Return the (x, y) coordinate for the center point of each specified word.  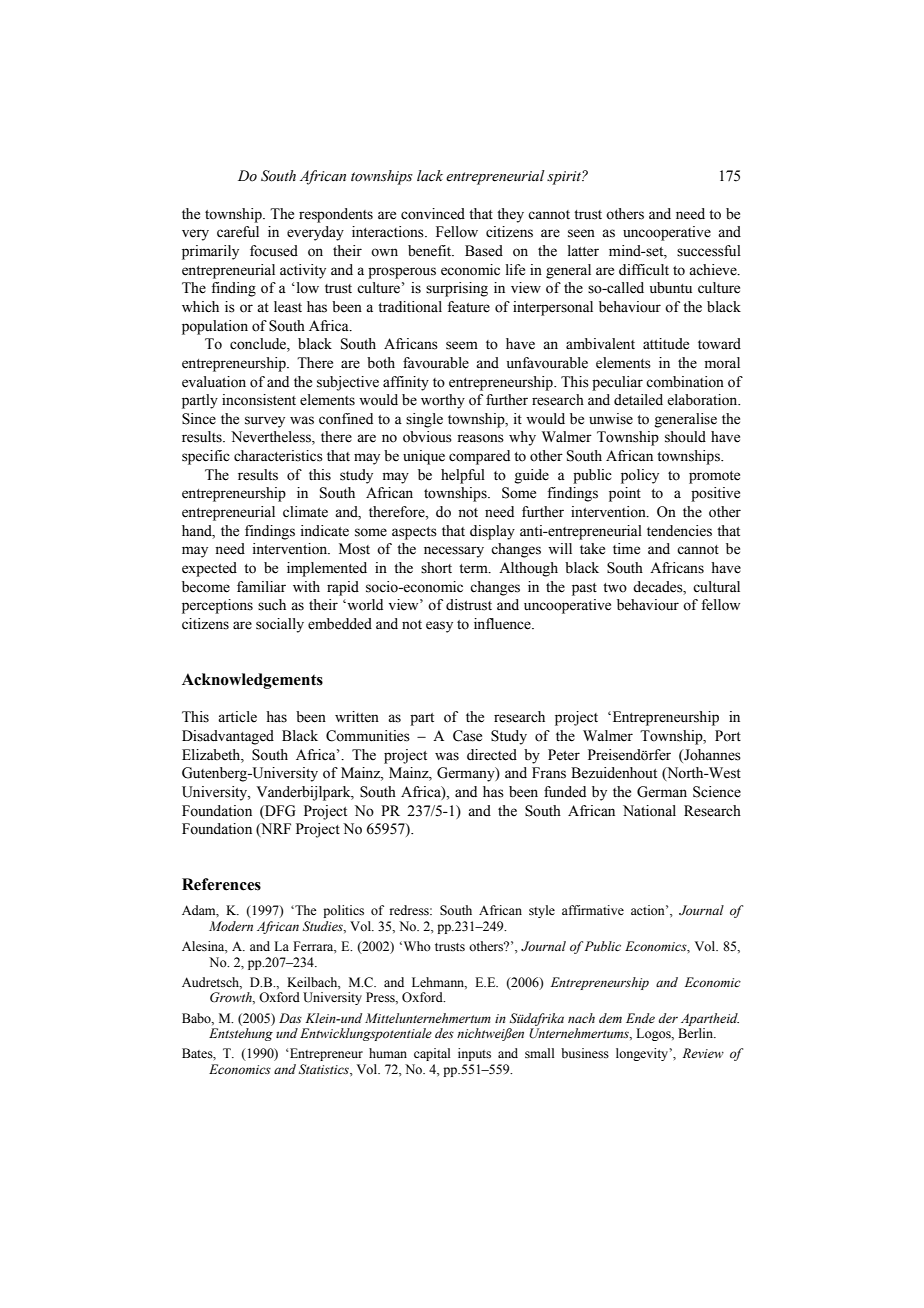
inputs (474, 1054)
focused (274, 251)
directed (492, 755)
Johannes (711, 755)
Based (484, 251)
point (625, 494)
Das (290, 1018)
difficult (644, 270)
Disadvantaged (228, 737)
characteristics (278, 456)
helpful (463, 476)
